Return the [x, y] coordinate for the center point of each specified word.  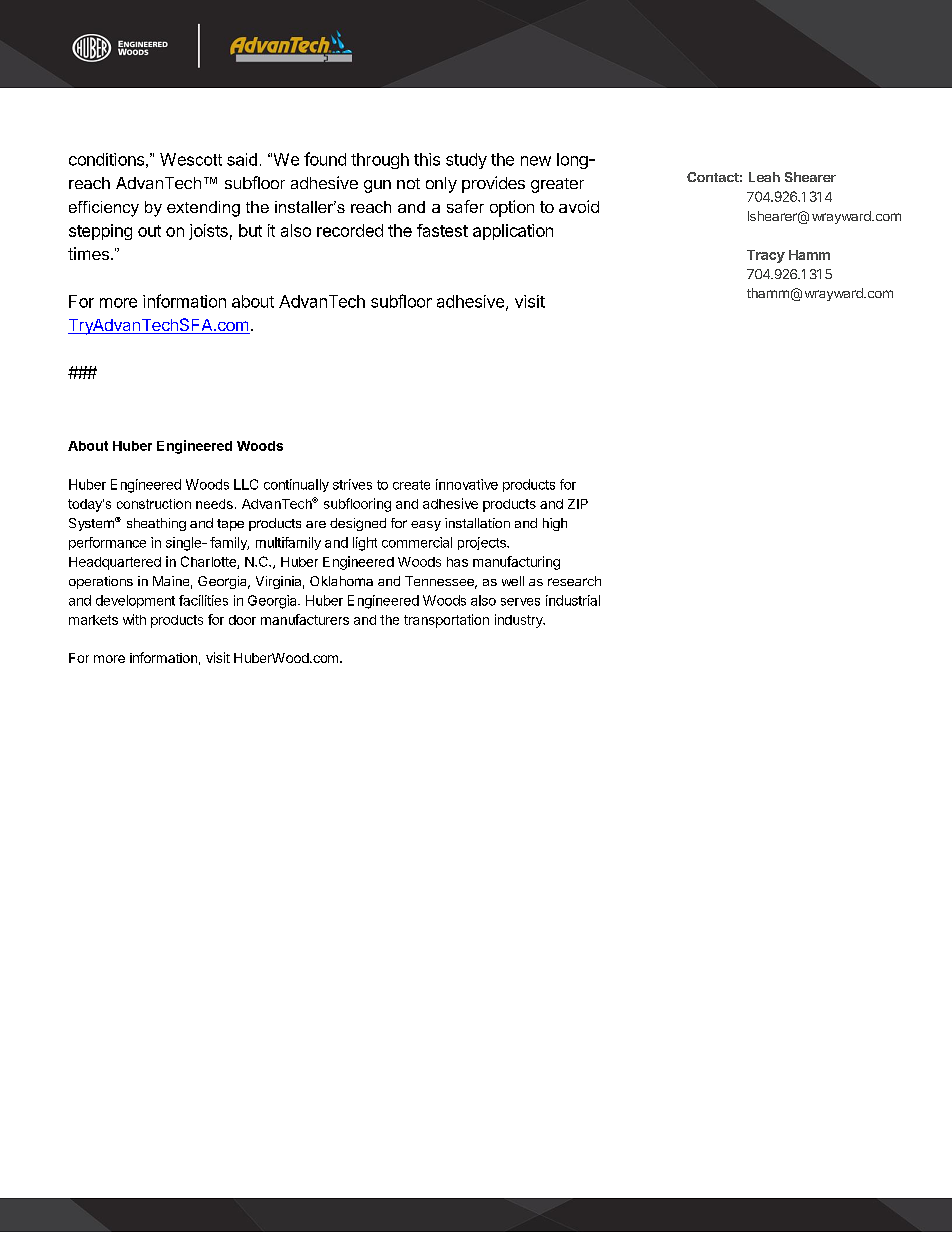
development [135, 601]
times [88, 253]
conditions [106, 159]
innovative [467, 484]
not [408, 183]
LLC [246, 484]
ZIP [578, 504]
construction [154, 504]
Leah [764, 177]
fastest [442, 230]
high [555, 524]
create [411, 485]
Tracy [766, 256]
